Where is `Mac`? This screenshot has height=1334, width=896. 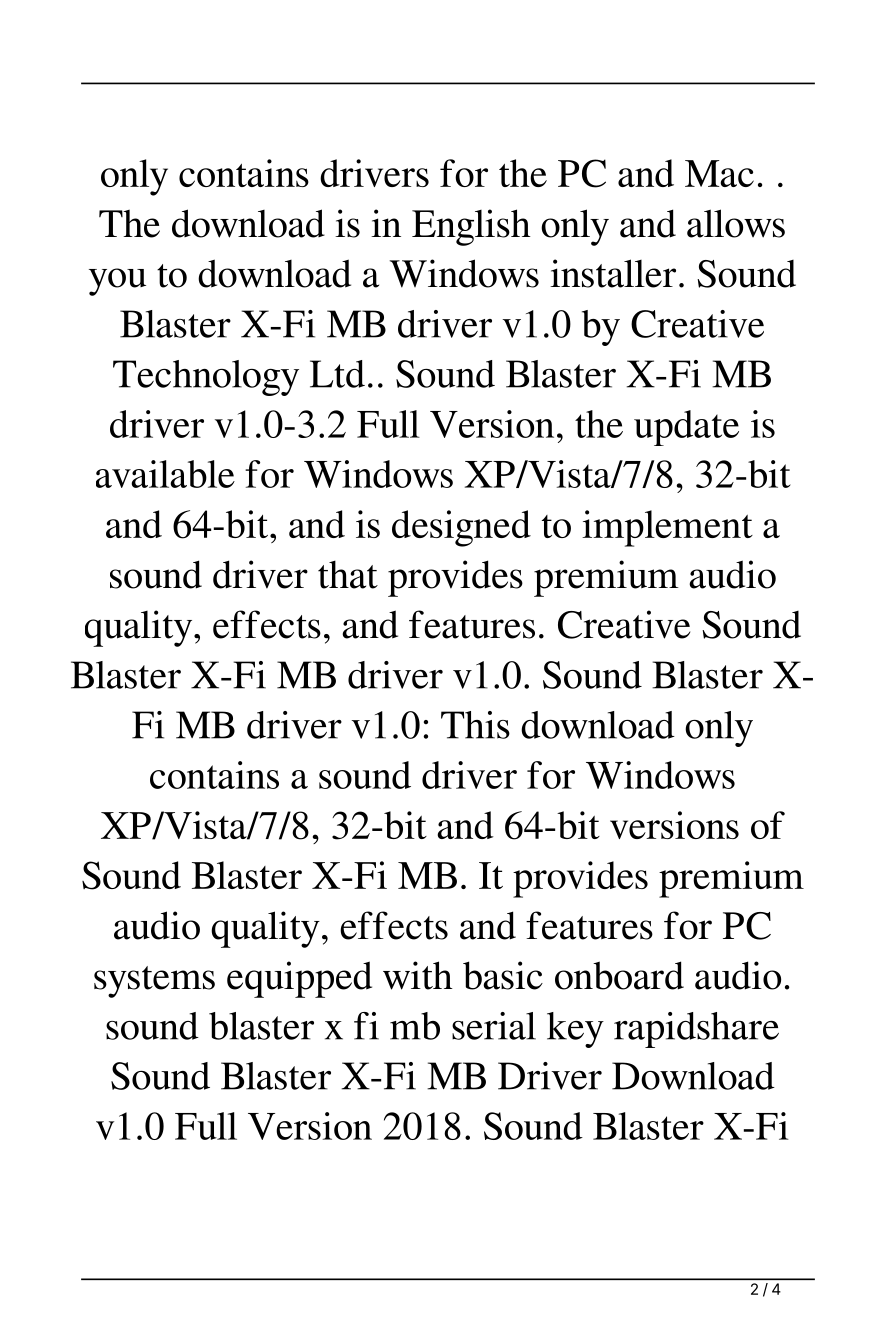 Mac is located at coordinates (719, 173).
